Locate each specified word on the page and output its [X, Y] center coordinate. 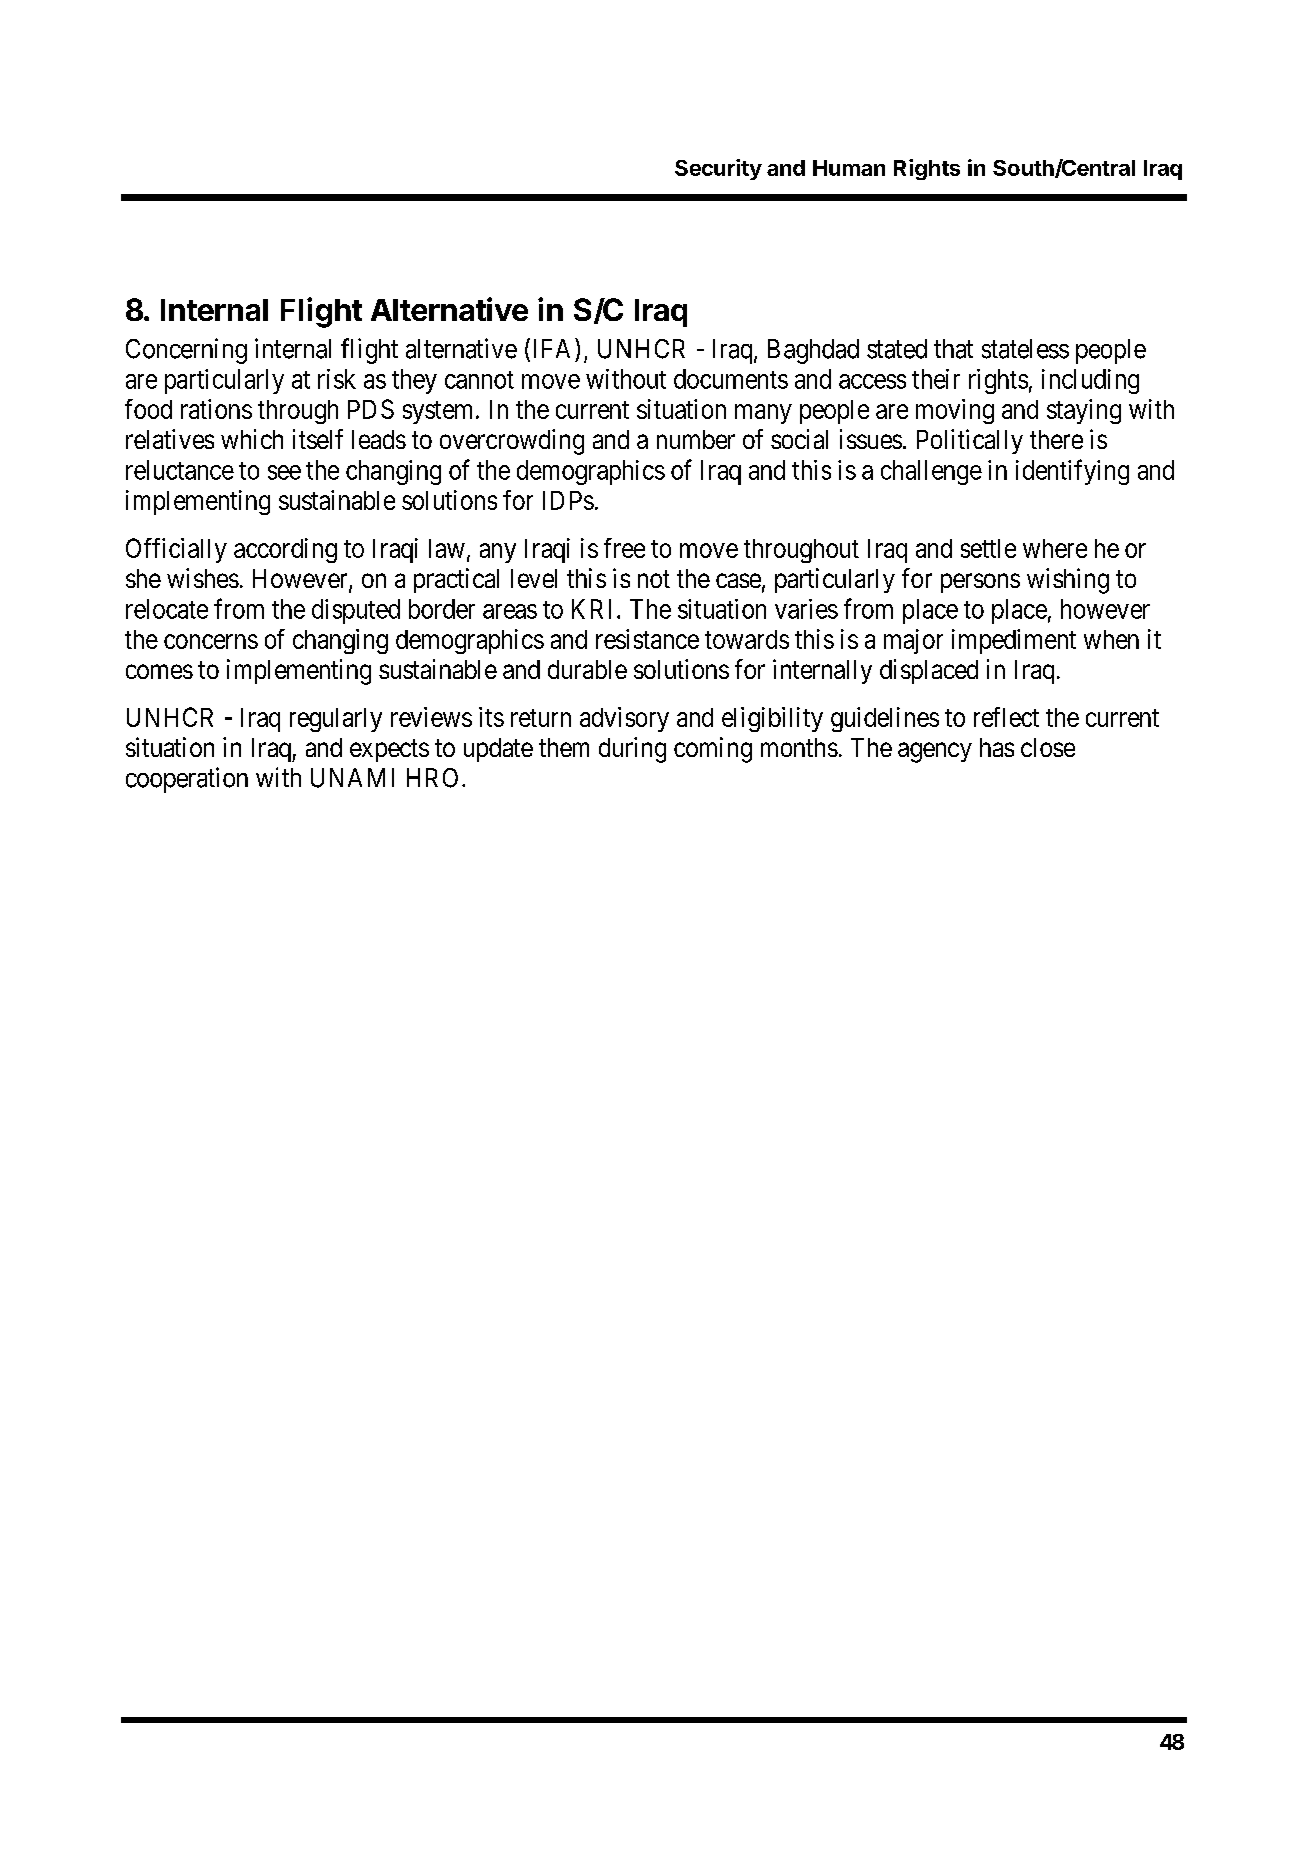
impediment [1014, 641]
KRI [595, 609]
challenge [931, 472]
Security [718, 169]
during [632, 750]
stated [897, 349]
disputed [356, 611]
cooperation [187, 780]
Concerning [186, 351]
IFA [555, 348]
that [953, 349]
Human [849, 168]
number [696, 439]
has [997, 747]
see [284, 472]
